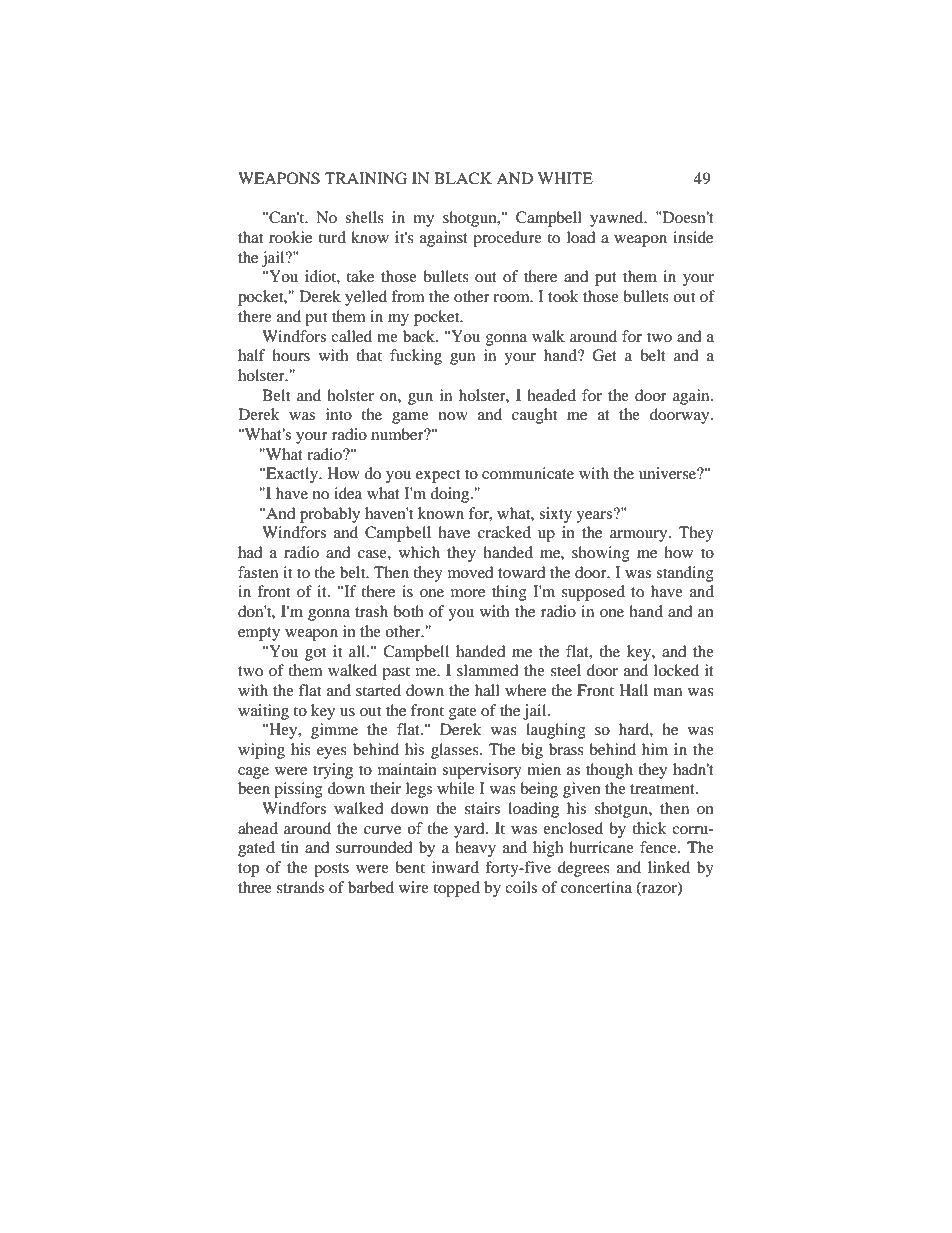  Describe the element at coordinates (604, 355) in the image. I see `Get` at that location.
